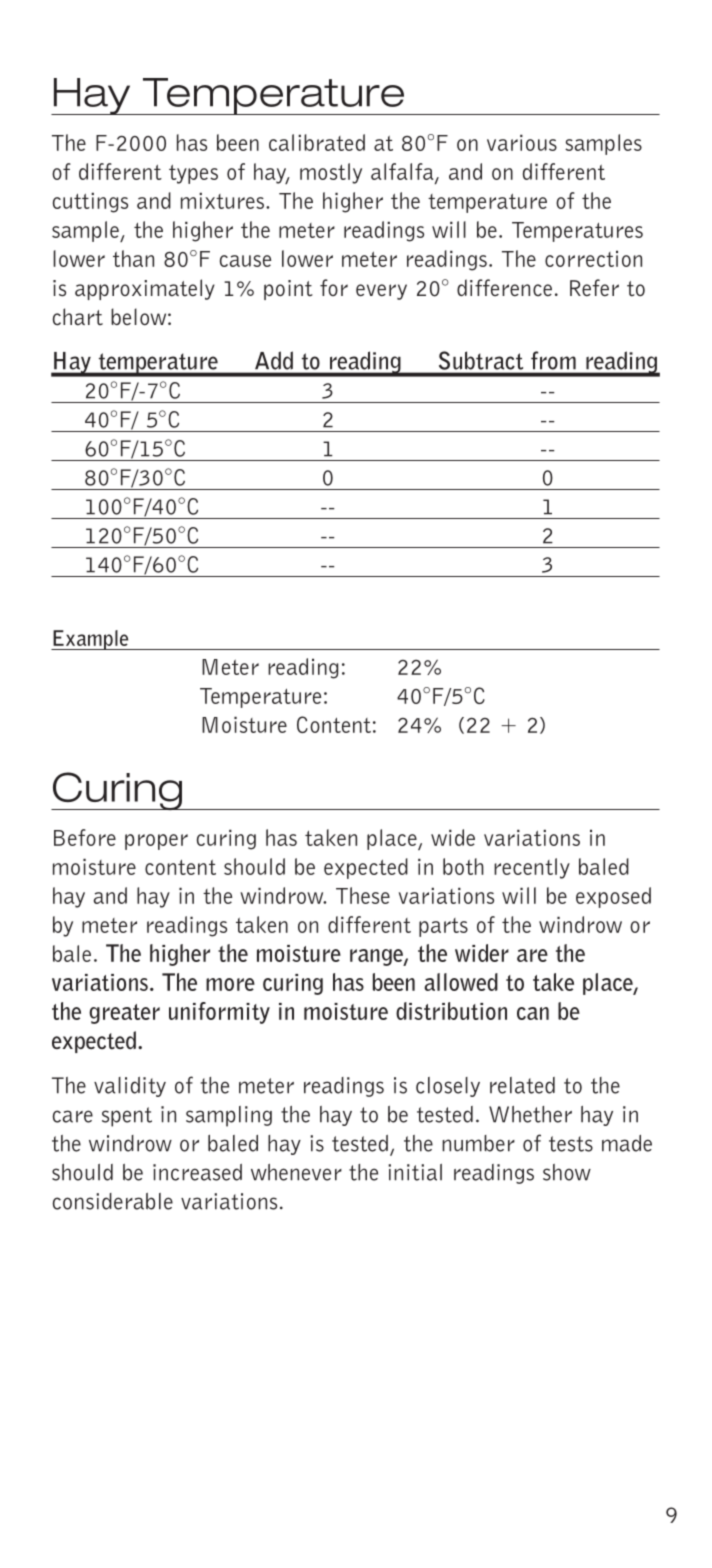  What do you see at coordinates (113, 1201) in the screenshot?
I see `considerable` at bounding box center [113, 1201].
